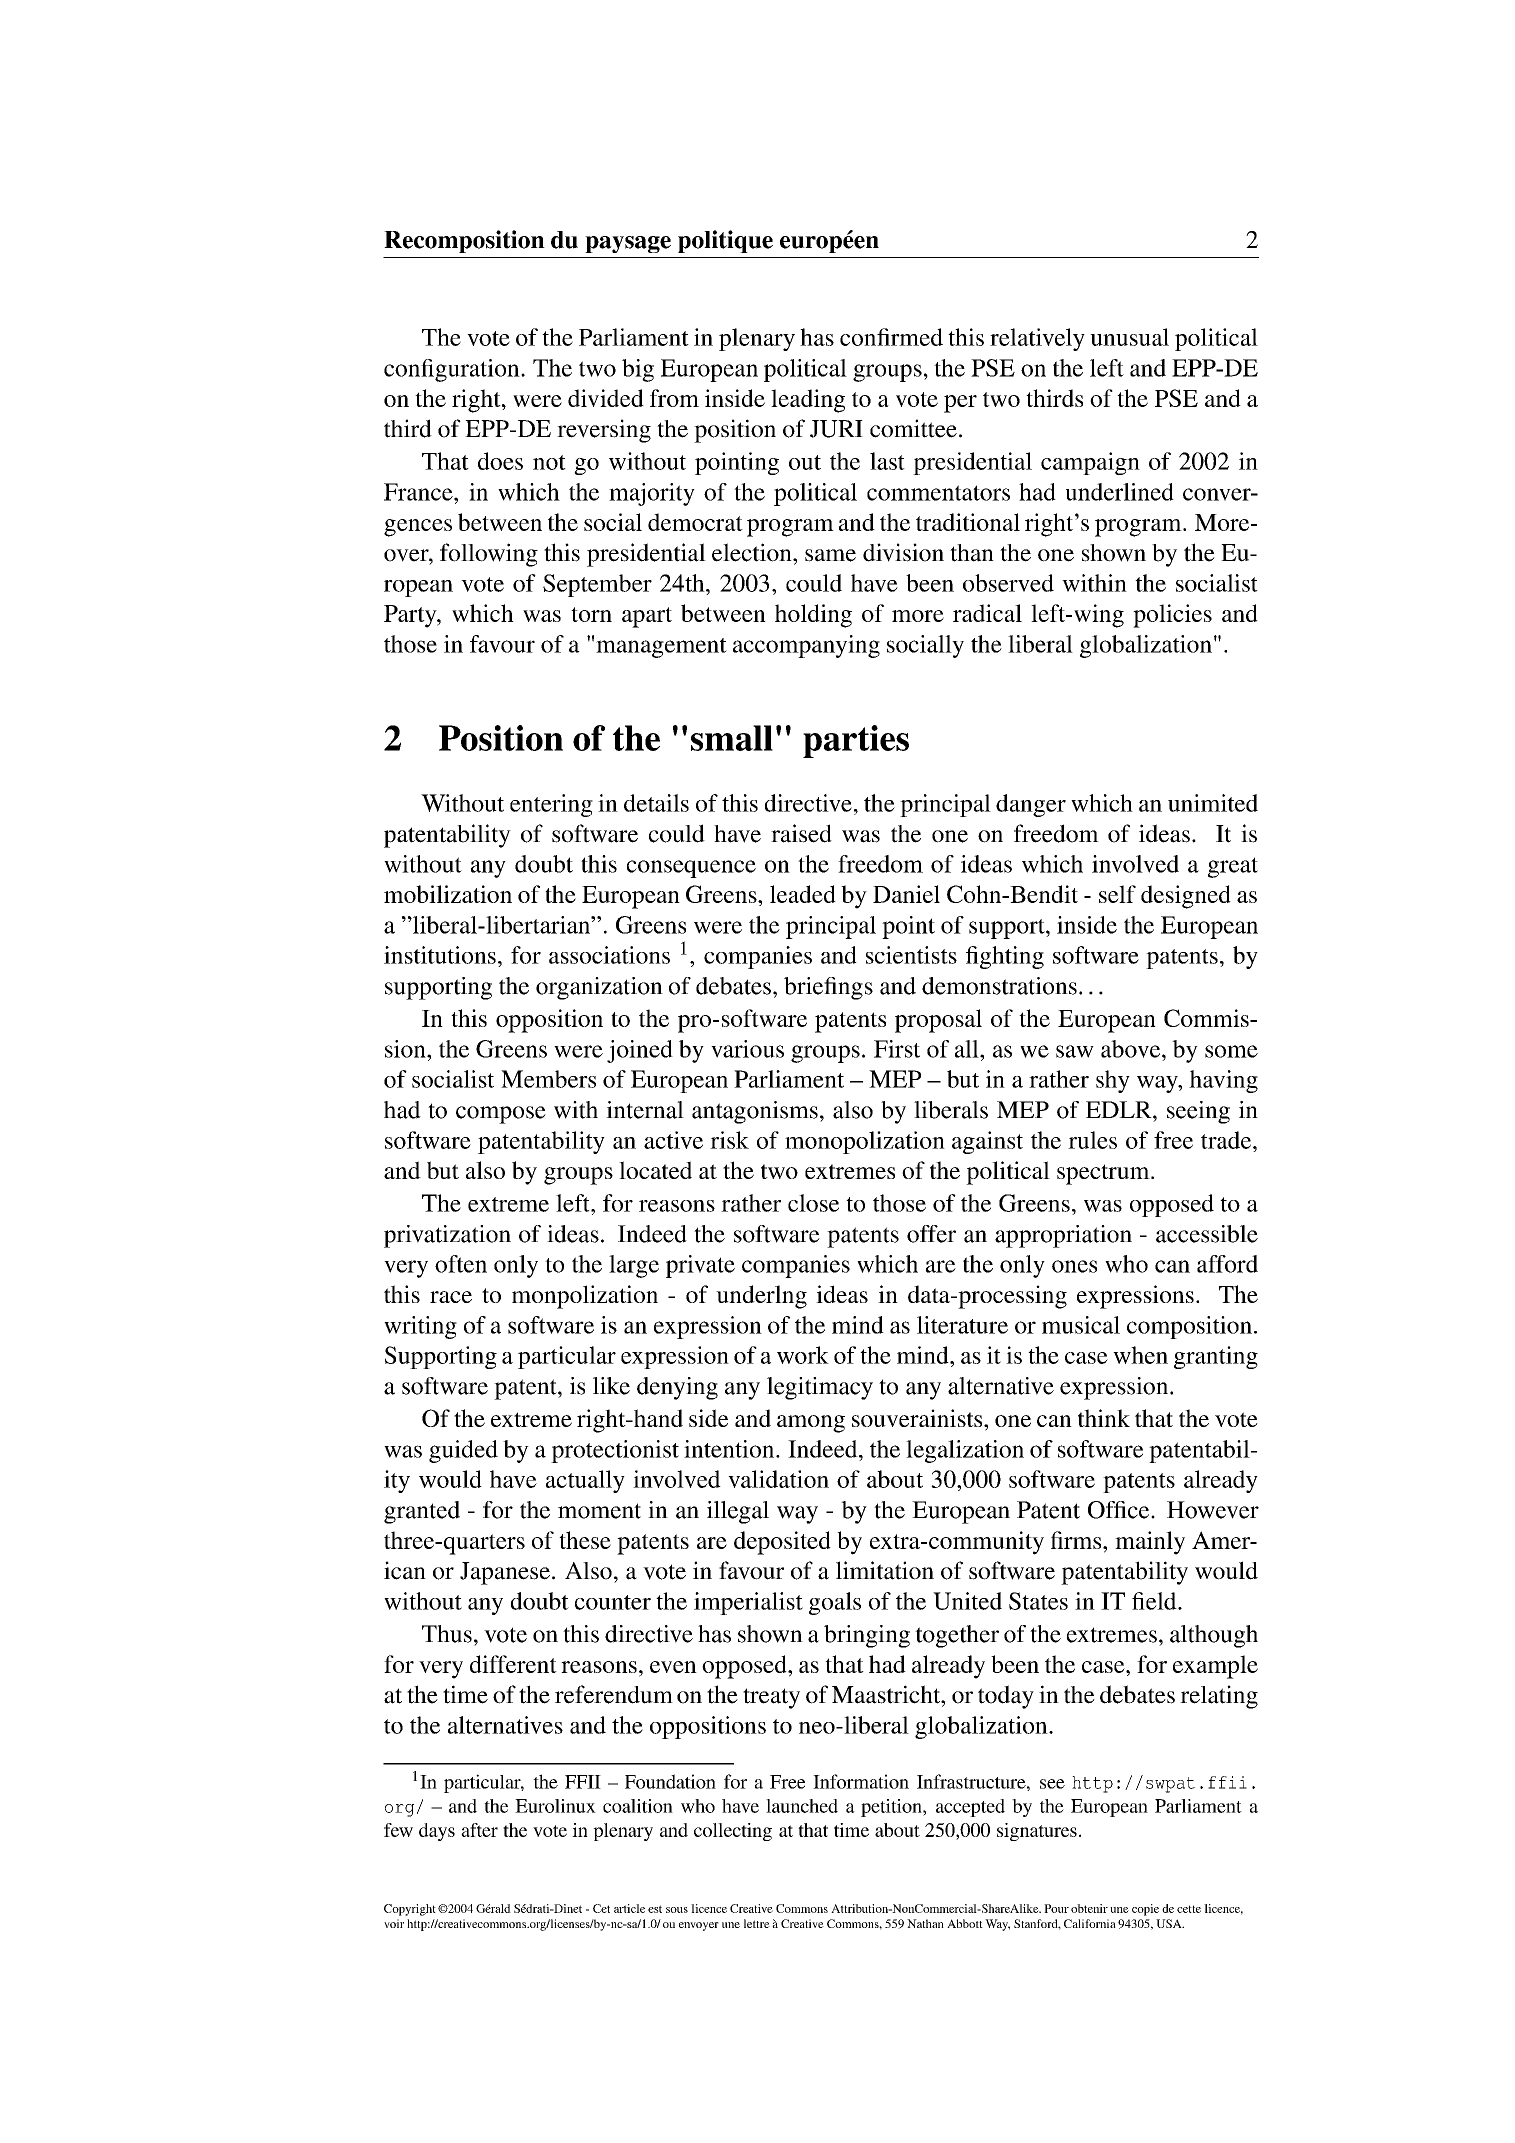 Image resolution: width=1515 pixels, height=2143 pixels. What do you see at coordinates (501, 1115) in the document?
I see `compose` at bounding box center [501, 1115].
